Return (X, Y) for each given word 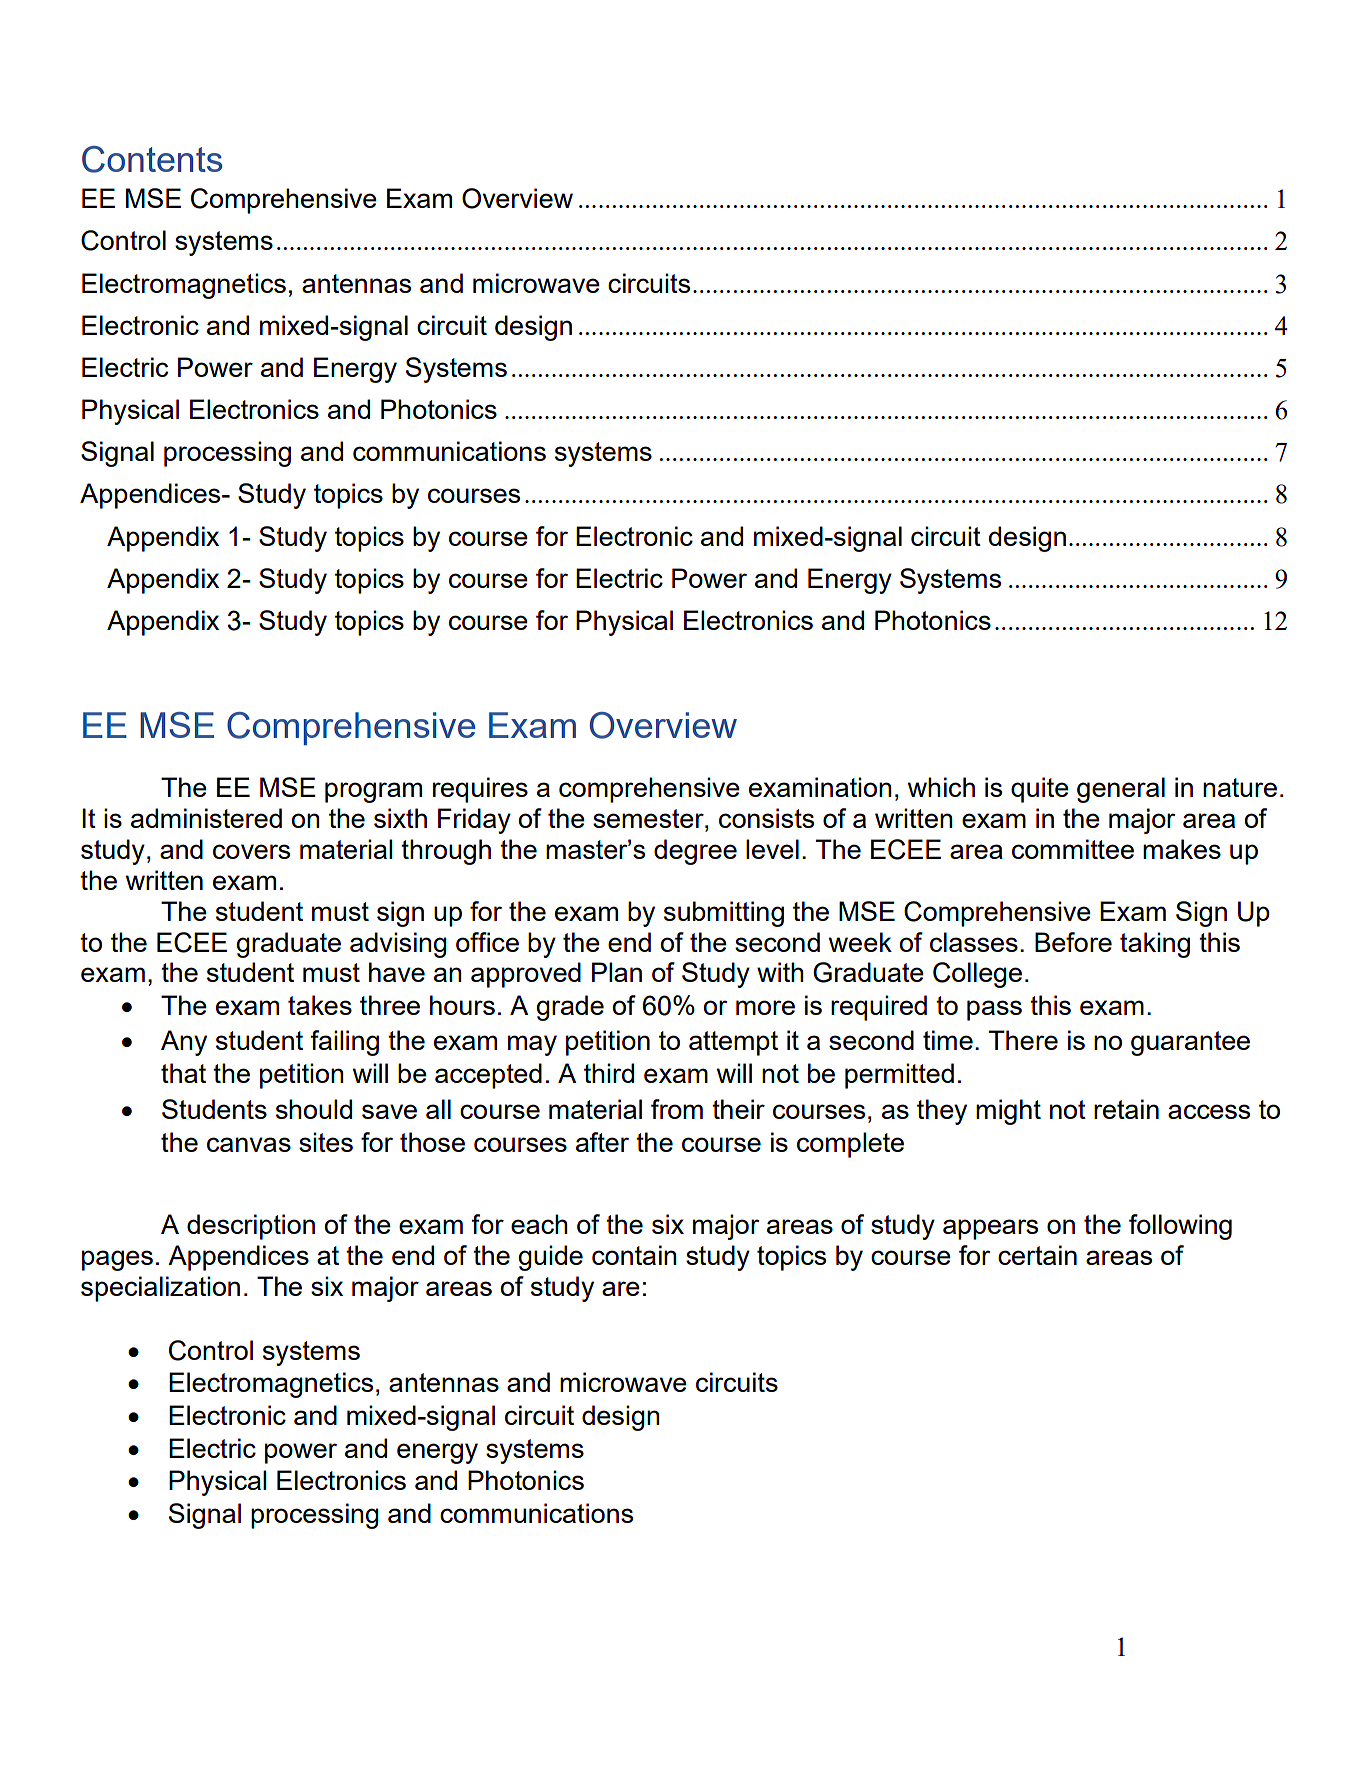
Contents (152, 159)
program (373, 792)
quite (1040, 790)
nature (1240, 787)
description (251, 1227)
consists (766, 818)
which (941, 787)
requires (480, 790)
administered (206, 818)
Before (1073, 942)
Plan (617, 972)
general (1121, 790)
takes (320, 1005)
